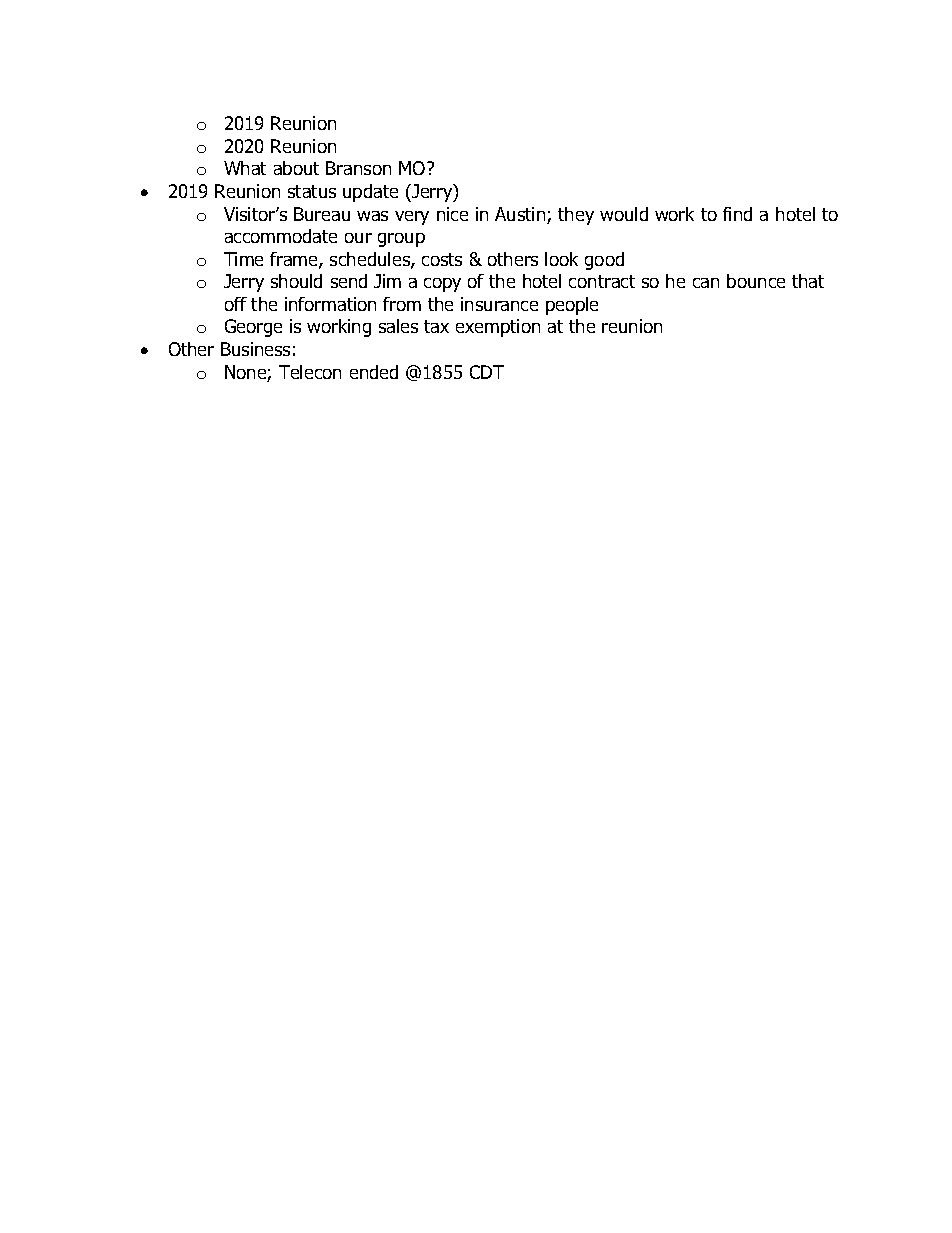 Image resolution: width=952 pixels, height=1233 pixels. I want to click on would, so click(624, 214).
